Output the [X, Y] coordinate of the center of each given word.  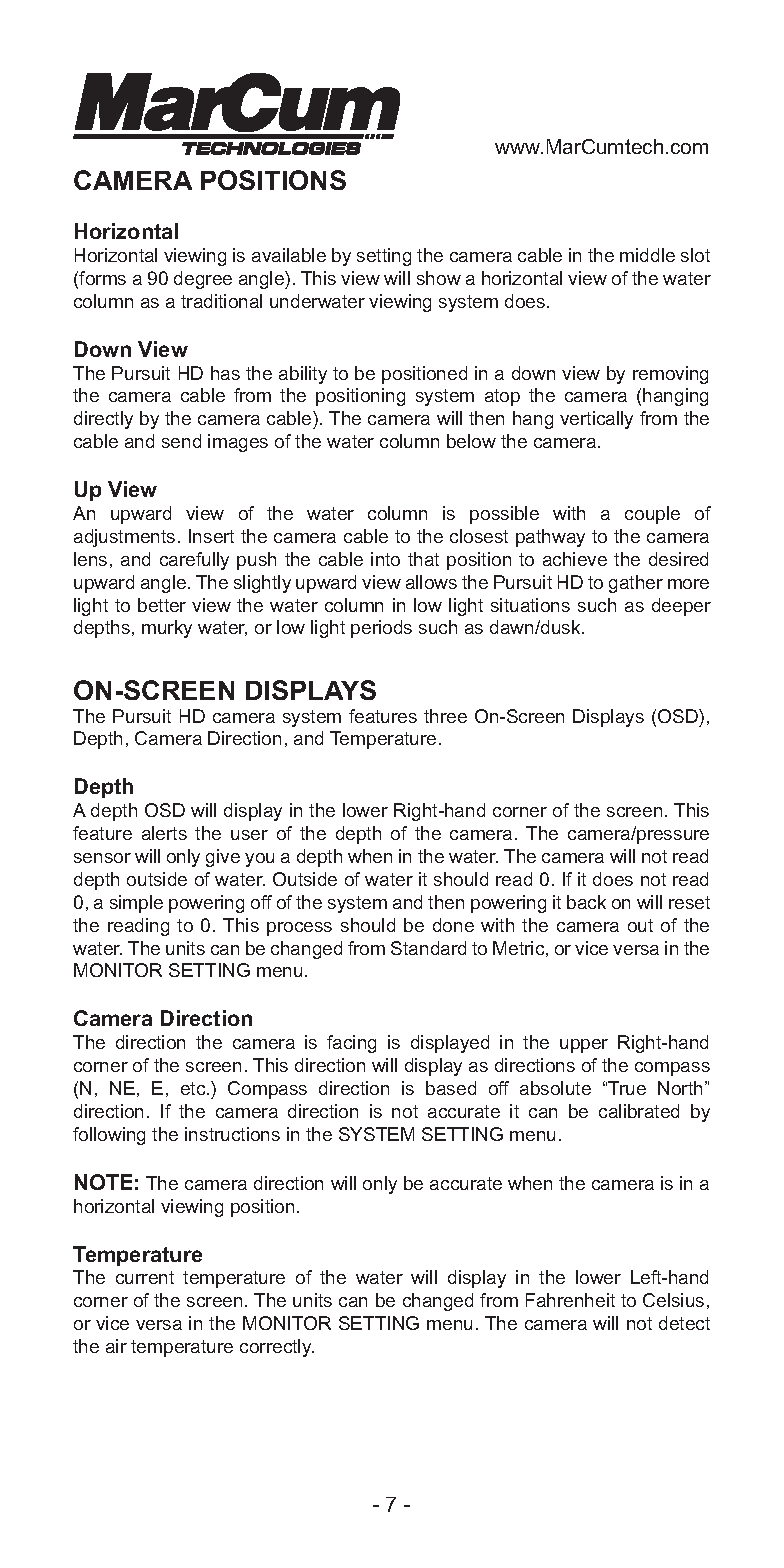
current [145, 1277]
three [445, 716]
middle [647, 255]
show [439, 278]
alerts [164, 833]
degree [203, 280]
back [586, 902]
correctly [277, 1348]
